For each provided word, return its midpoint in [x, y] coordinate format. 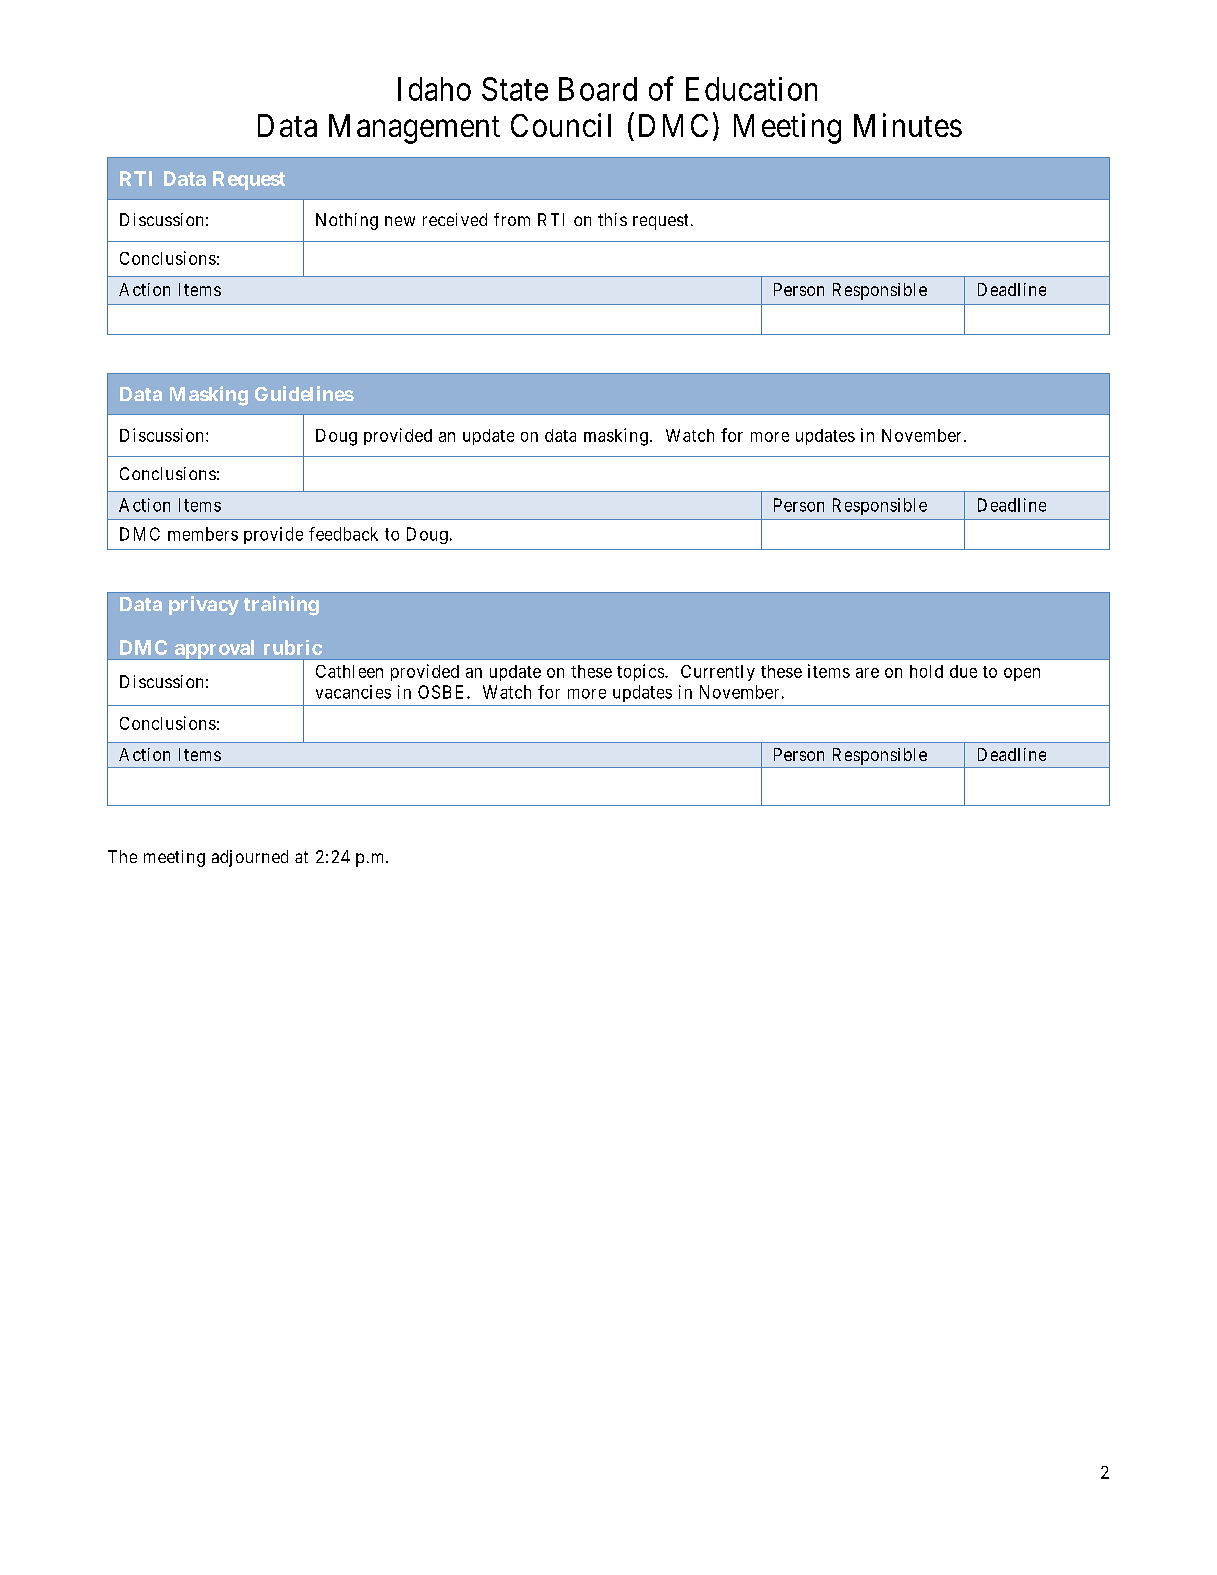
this [612, 219]
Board [598, 89]
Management [414, 129]
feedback [343, 534]
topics [640, 672]
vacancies [353, 692]
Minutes [908, 125]
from [512, 219]
